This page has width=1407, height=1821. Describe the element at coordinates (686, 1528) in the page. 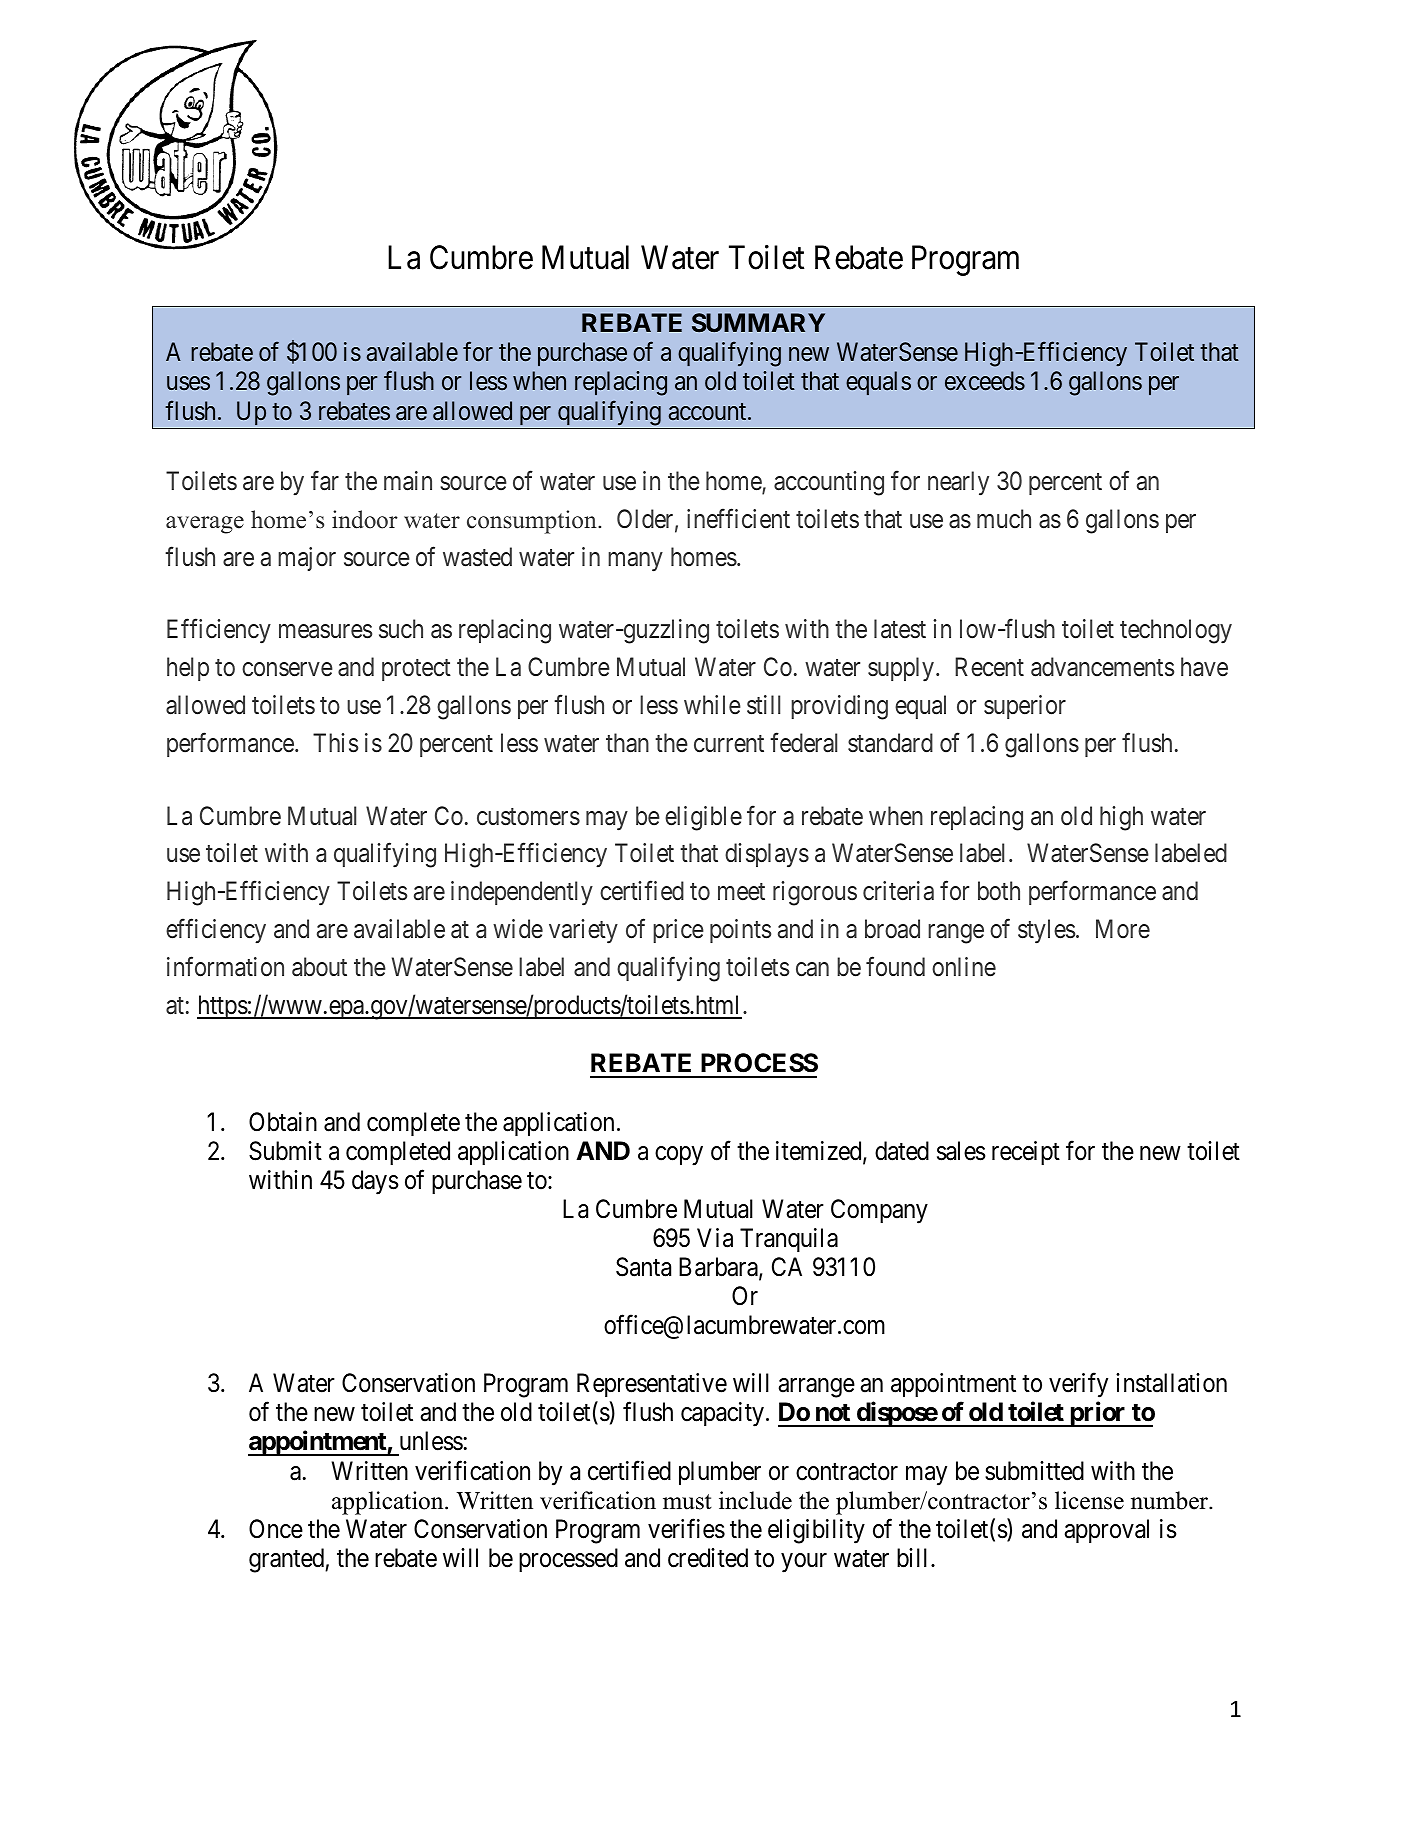

I see `verifies` at that location.
